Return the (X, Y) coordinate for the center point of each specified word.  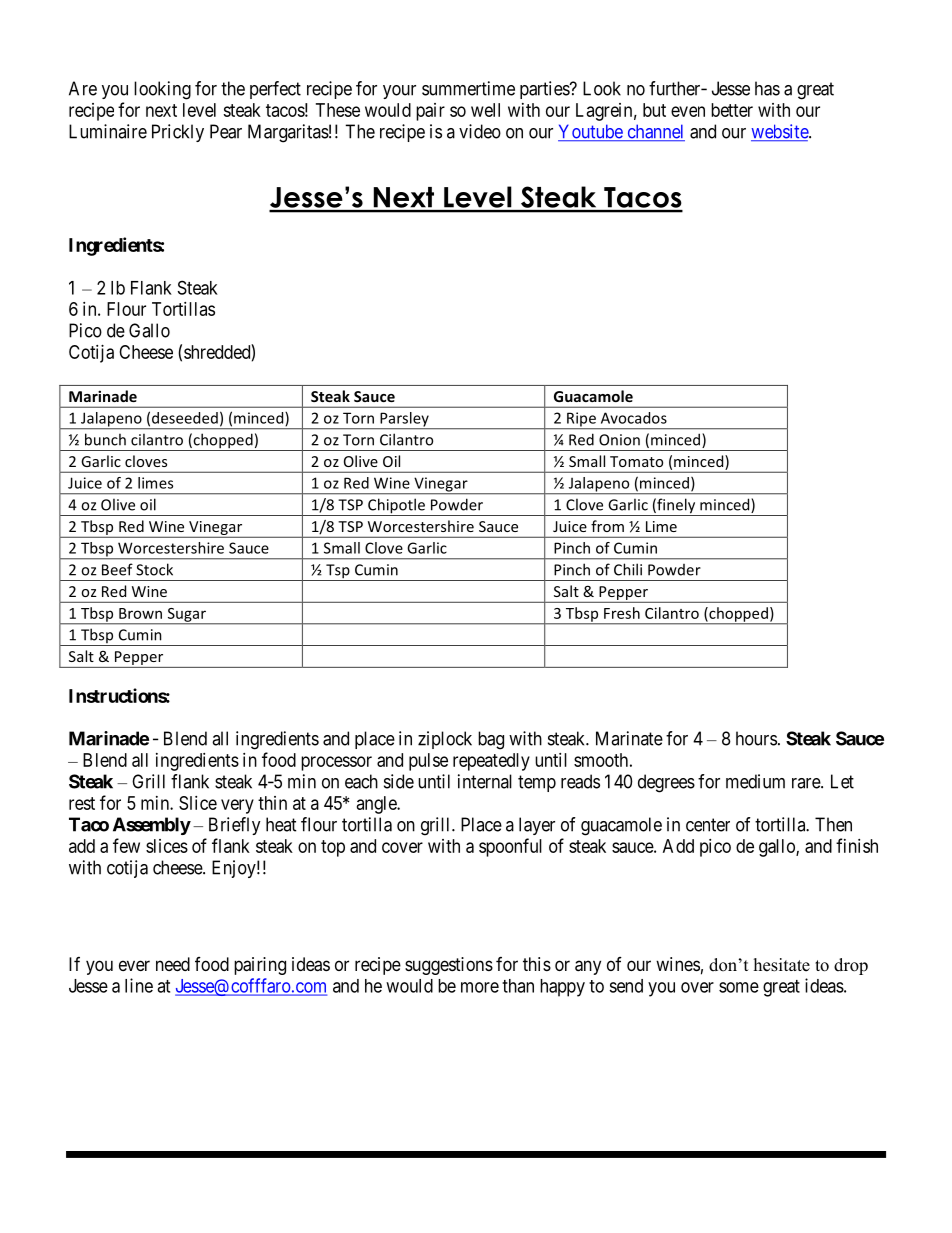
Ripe (581, 420)
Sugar (186, 616)
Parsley (404, 420)
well (485, 110)
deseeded (185, 418)
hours (756, 738)
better (732, 110)
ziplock (445, 740)
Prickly (178, 133)
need (173, 964)
